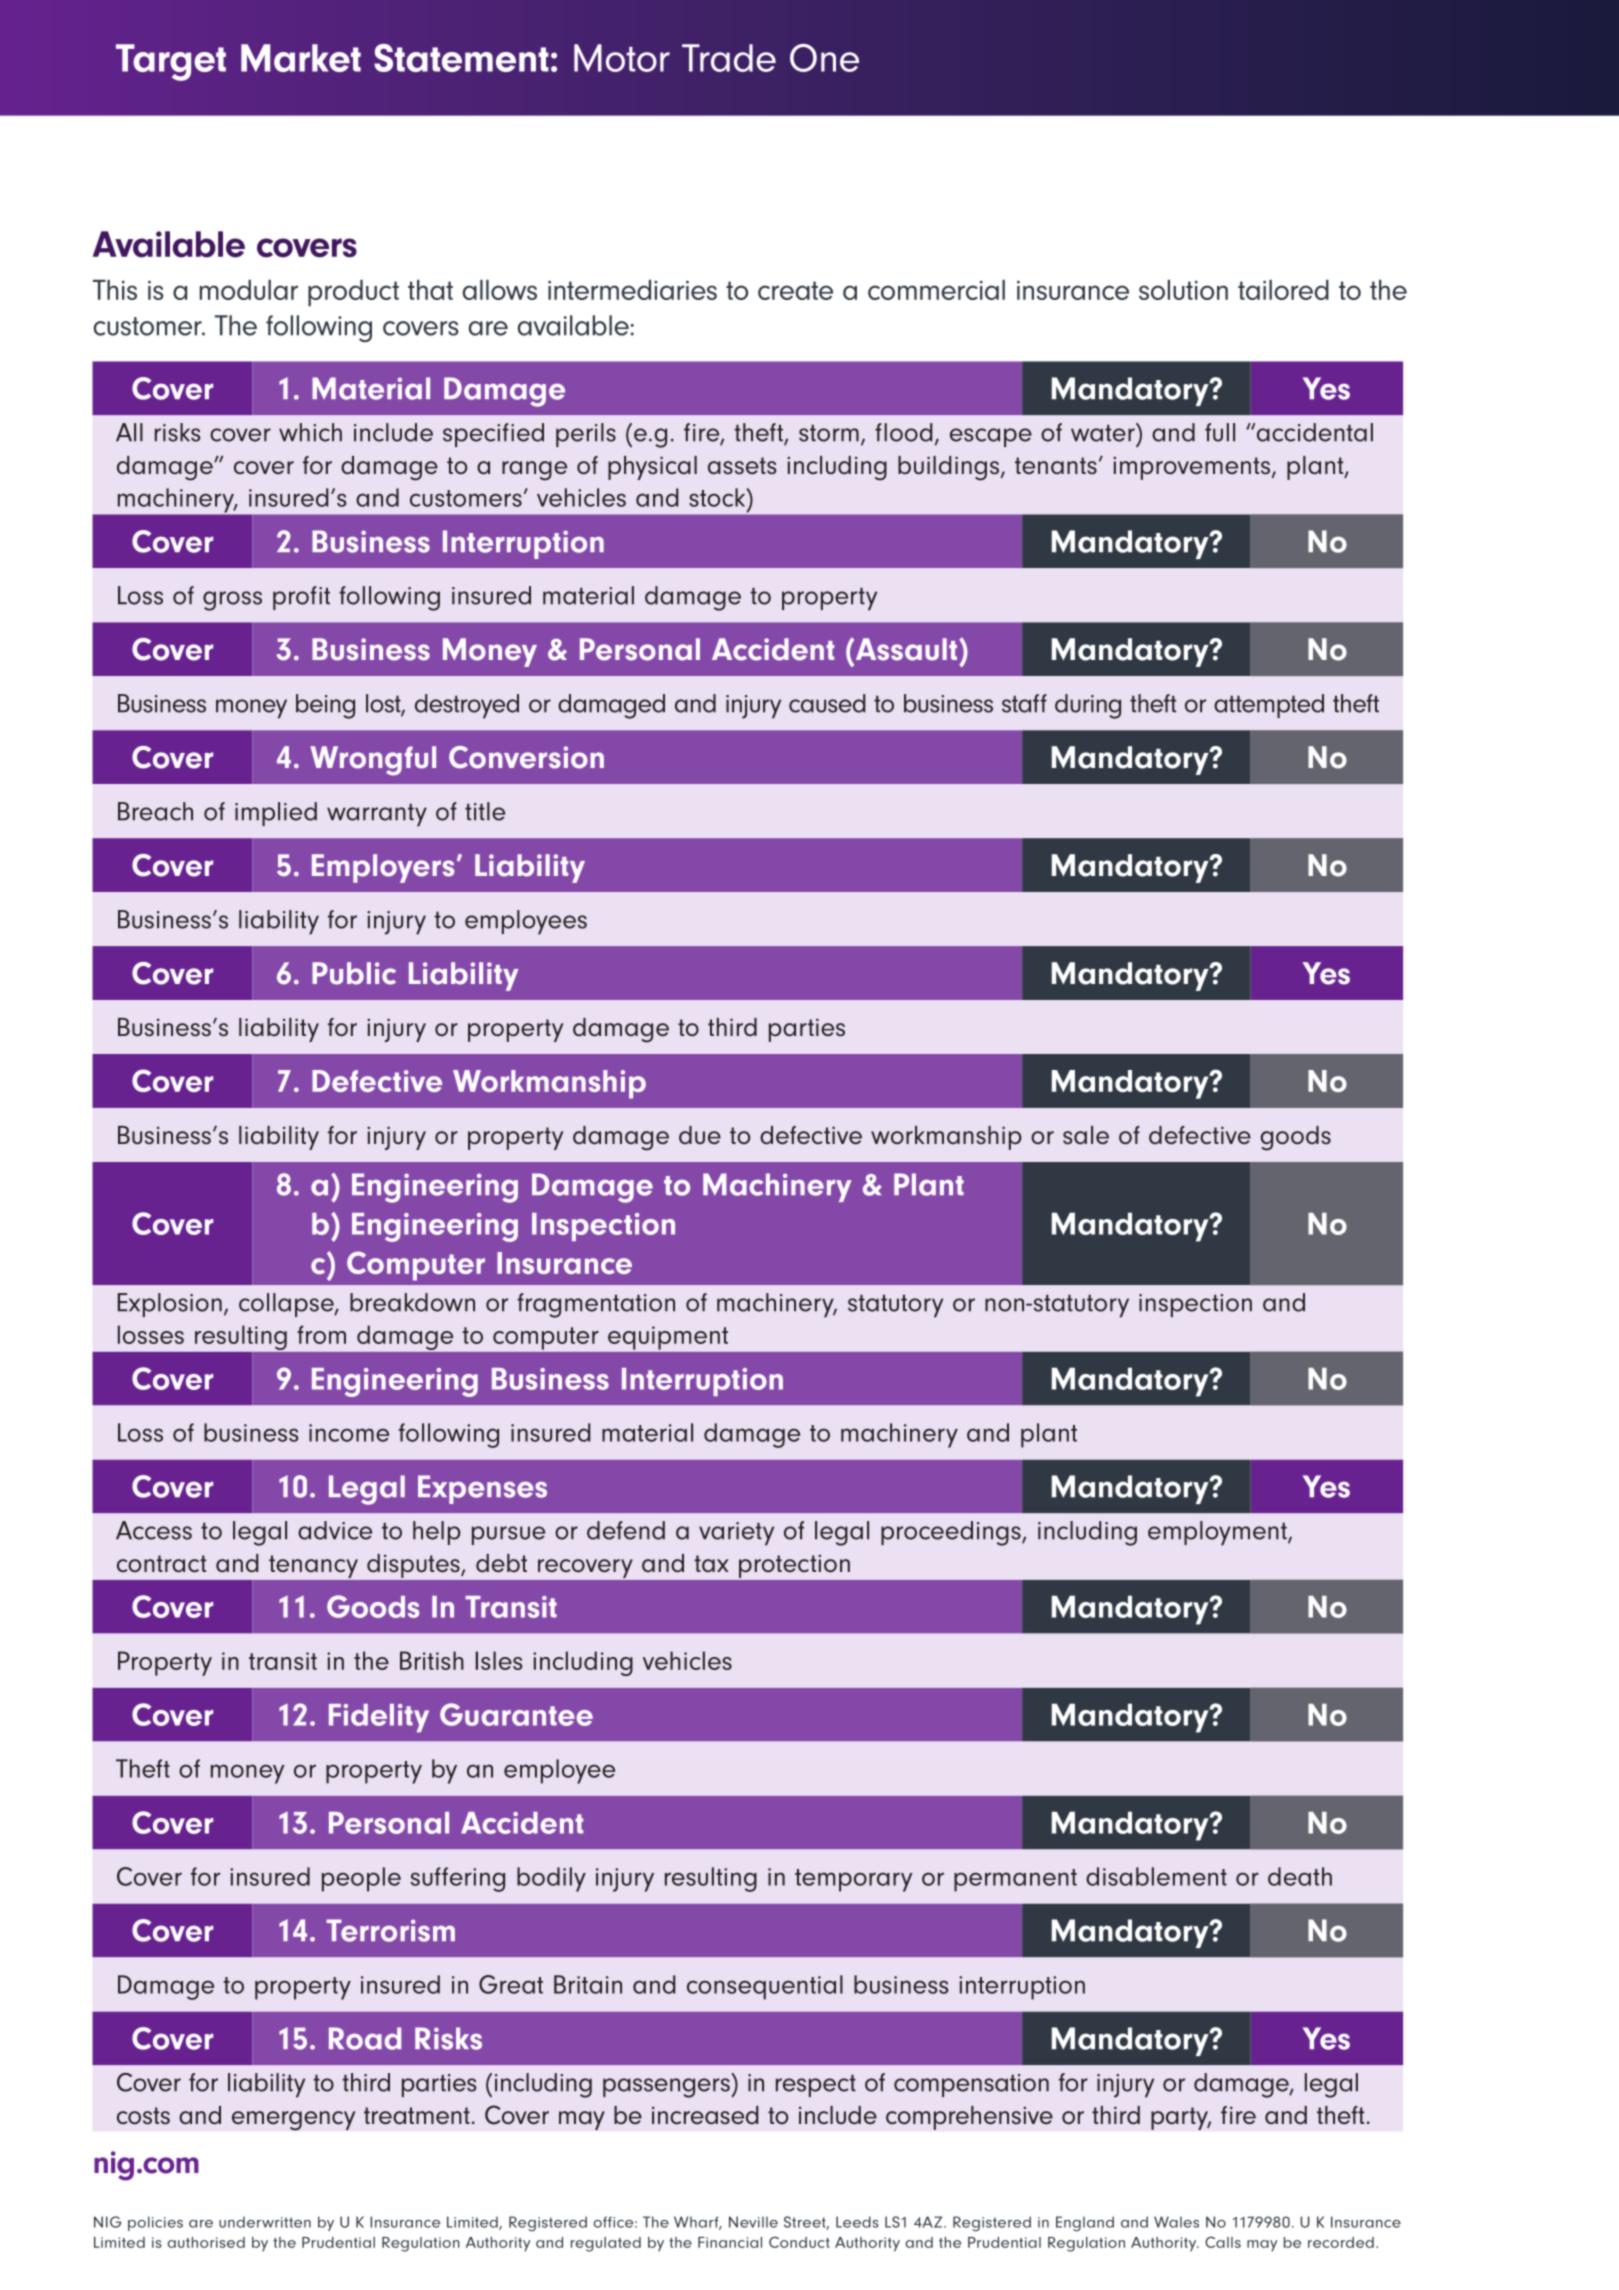 This screenshot has height=2290, width=1619. I want to click on Market, so click(301, 58).
